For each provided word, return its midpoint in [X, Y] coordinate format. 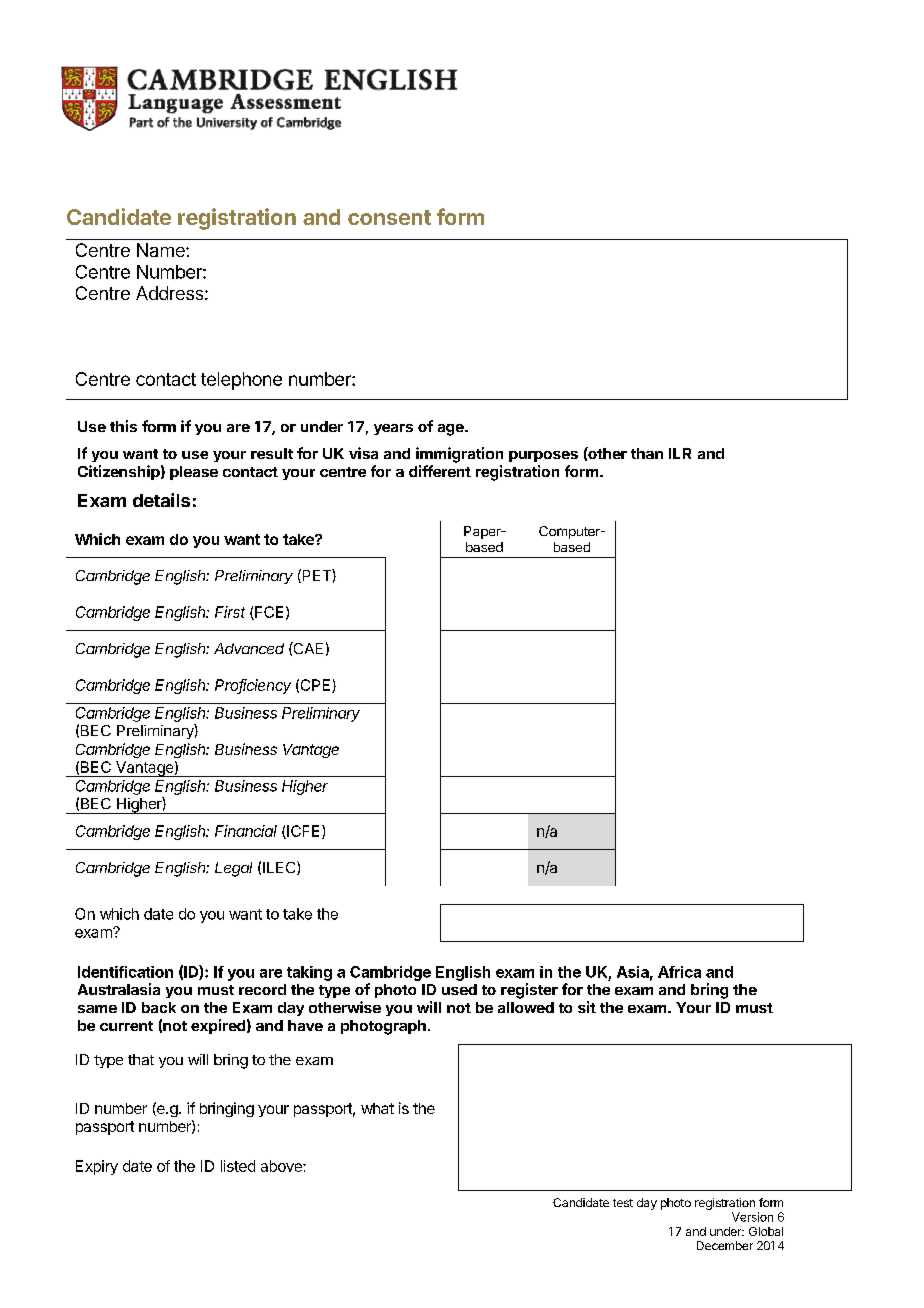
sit [587, 1007]
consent [389, 217]
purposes [543, 456]
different [440, 471]
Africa [679, 972]
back [159, 1007]
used [459, 989]
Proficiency [253, 686]
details [161, 500]
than [647, 453]
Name [162, 250]
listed [238, 1166]
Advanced [249, 648]
